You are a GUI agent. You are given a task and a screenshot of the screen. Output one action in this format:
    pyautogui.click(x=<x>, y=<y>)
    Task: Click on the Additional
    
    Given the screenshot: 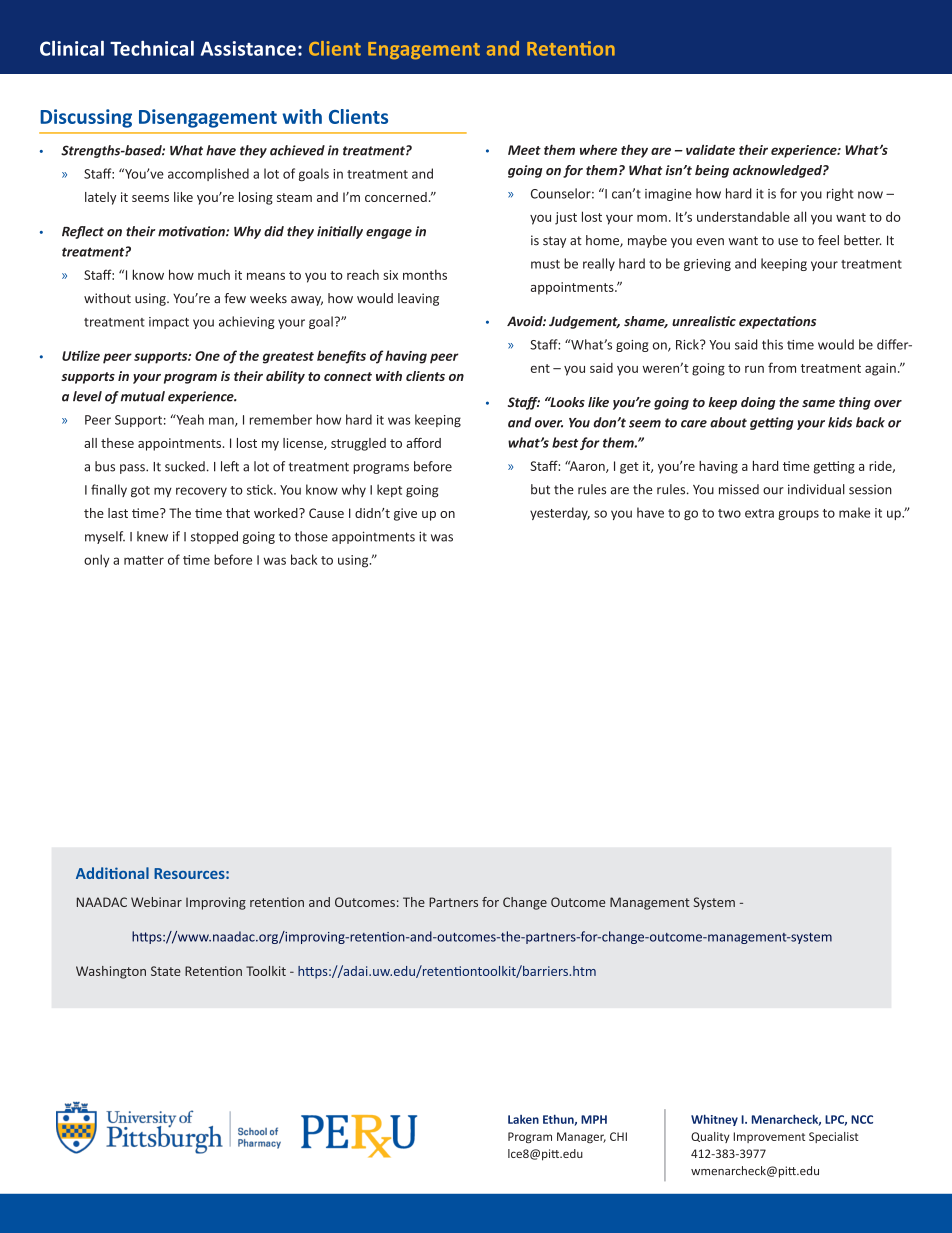 What is the action you would take?
    pyautogui.click(x=112, y=873)
